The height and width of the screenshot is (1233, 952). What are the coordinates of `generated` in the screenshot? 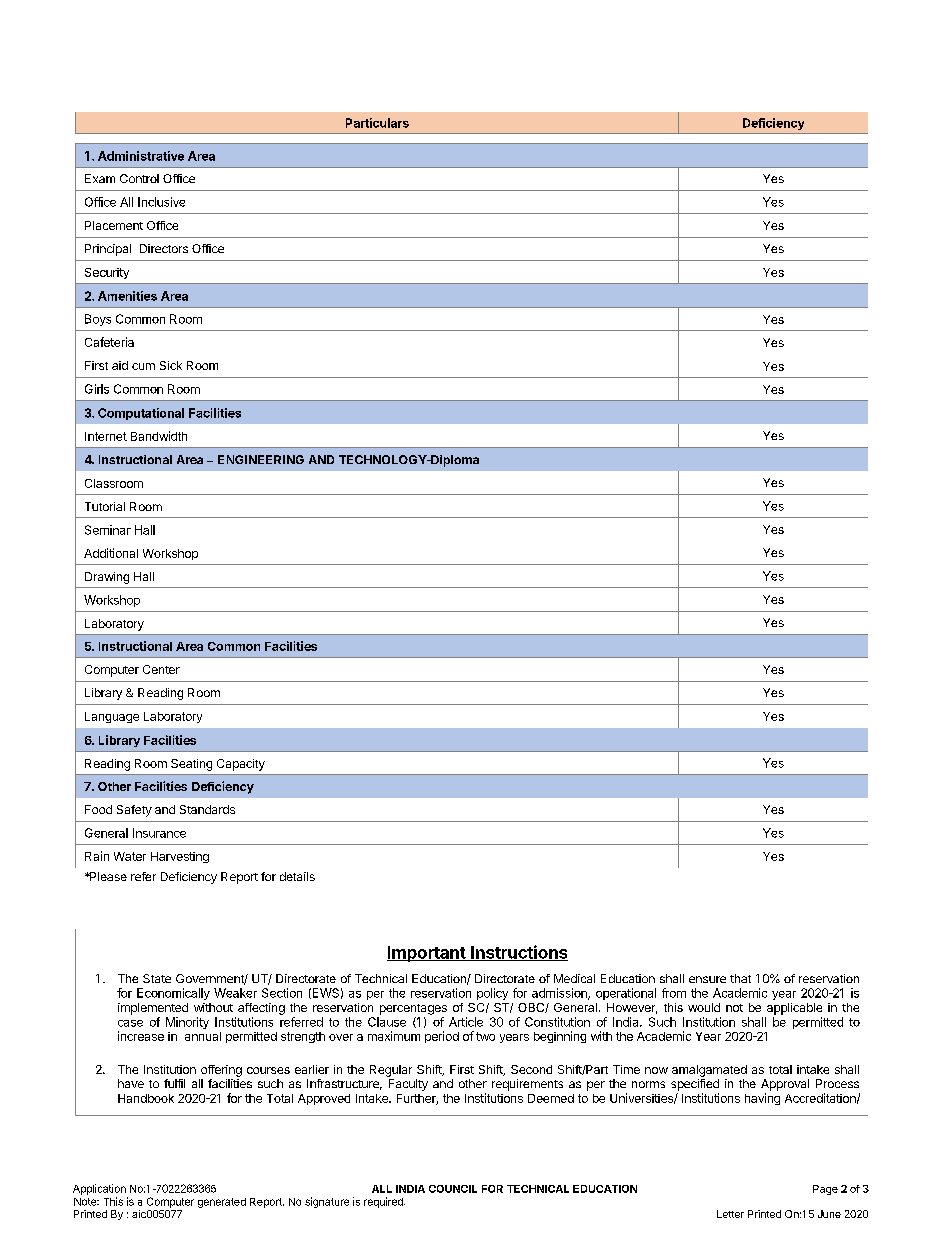 It's located at (222, 1203).
